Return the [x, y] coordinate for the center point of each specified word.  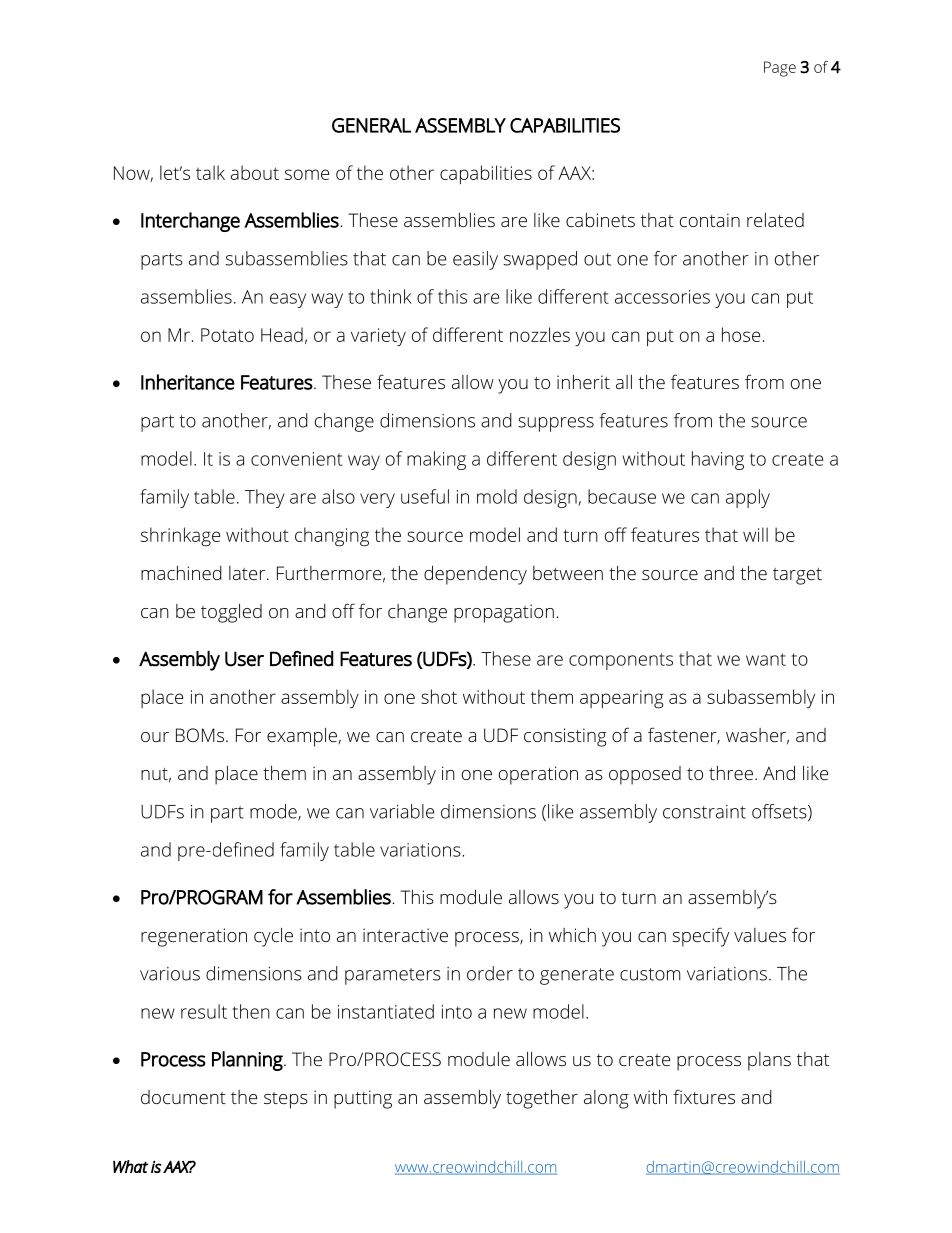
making [436, 460]
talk [210, 172]
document [183, 1097]
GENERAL [371, 125]
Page [780, 69]
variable [402, 811]
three [731, 773]
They [265, 498]
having [718, 460]
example [302, 737]
